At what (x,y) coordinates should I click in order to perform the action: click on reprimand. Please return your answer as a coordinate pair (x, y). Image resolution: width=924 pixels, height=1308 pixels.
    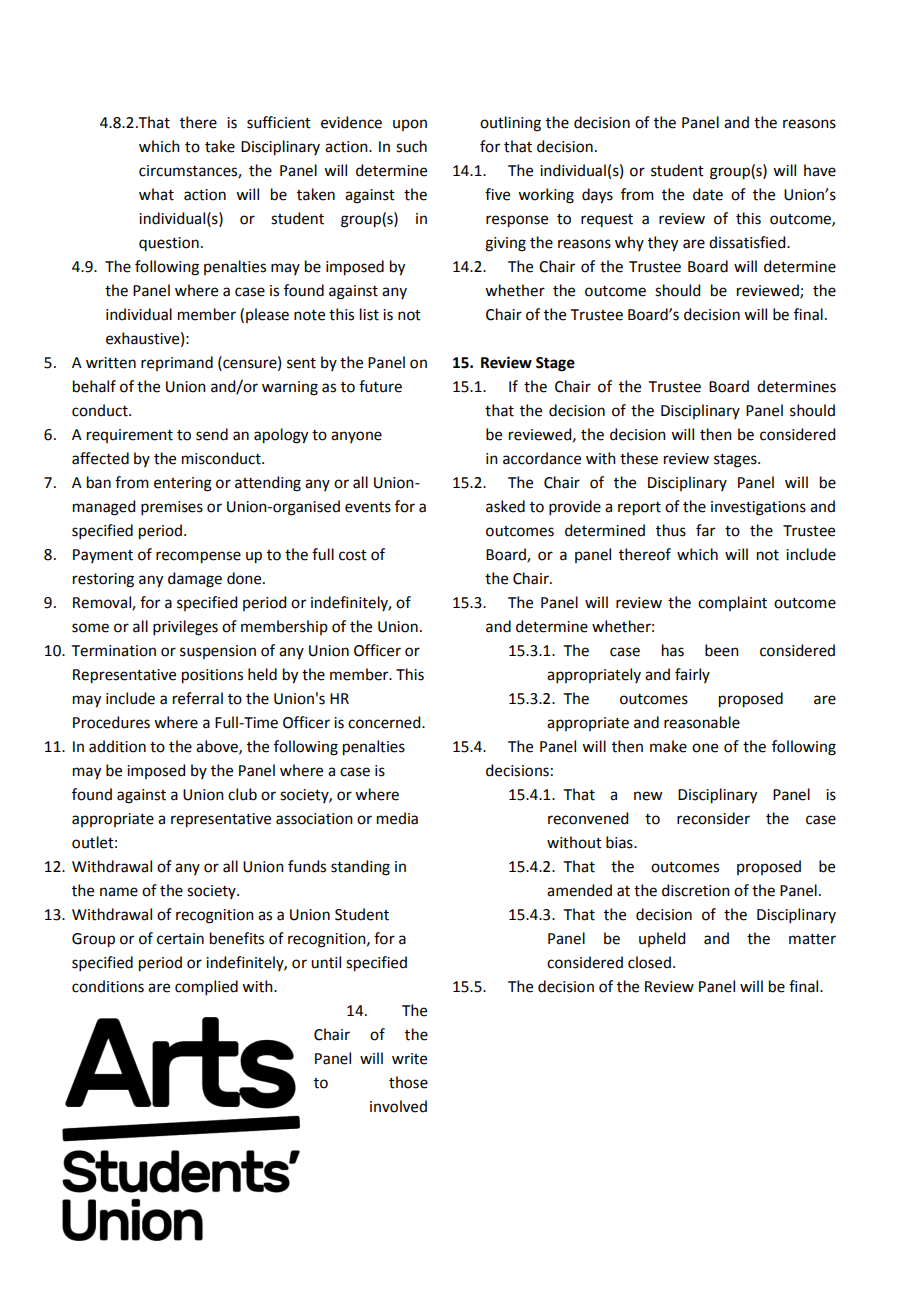
    Looking at the image, I should click on (177, 363).
